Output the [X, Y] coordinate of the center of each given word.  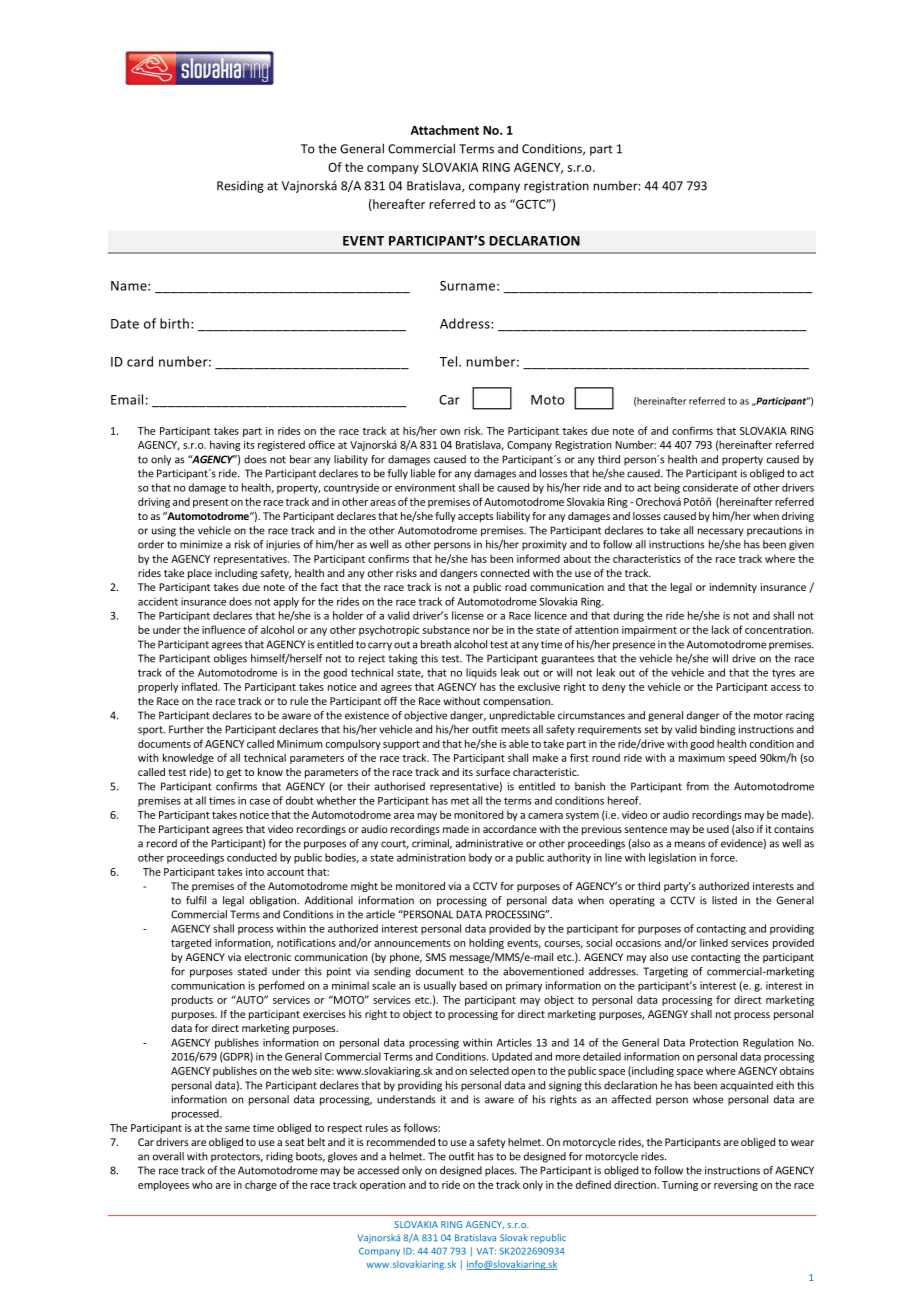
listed [724, 900]
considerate [710, 487]
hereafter [398, 205]
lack [721, 629]
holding [486, 943]
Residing [240, 187]
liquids [481, 673]
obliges [230, 659]
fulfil [196, 900]
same [237, 1129]
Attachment [444, 130]
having [225, 445]
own [450, 432]
